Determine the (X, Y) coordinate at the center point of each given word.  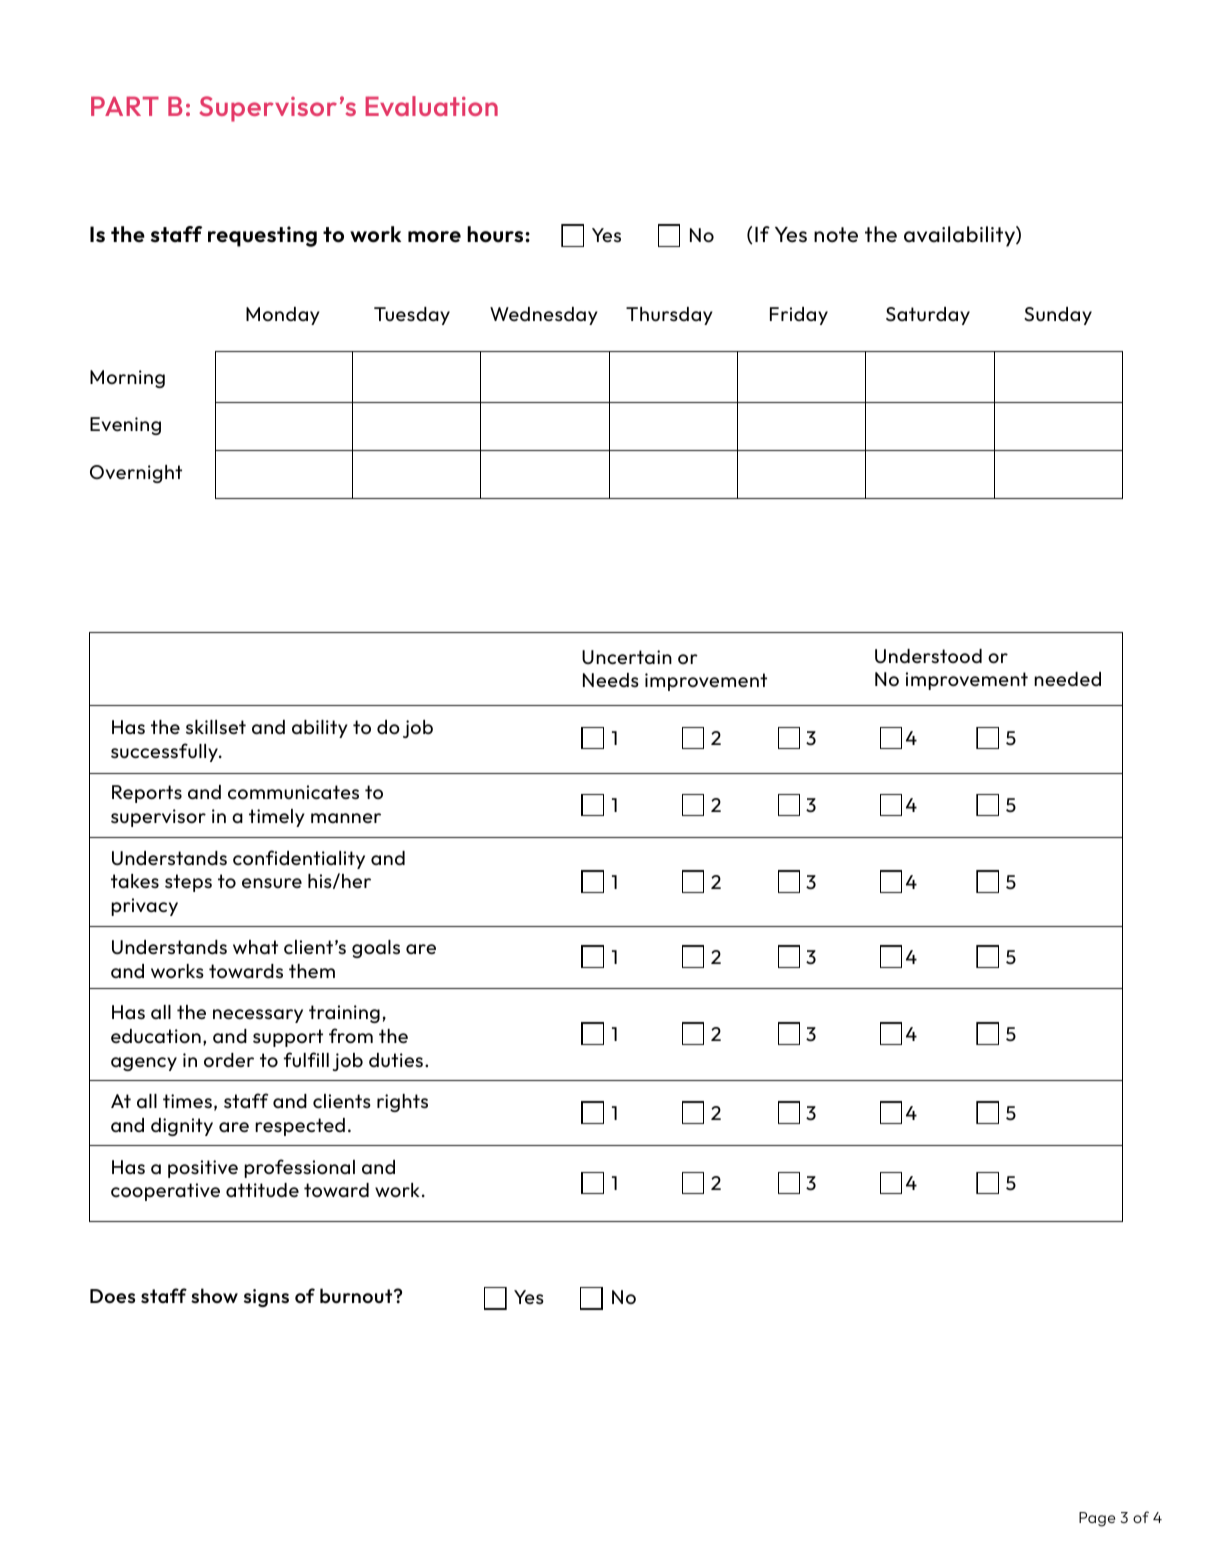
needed (1067, 679)
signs (266, 1298)
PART (125, 106)
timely (277, 818)
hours (496, 234)
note (836, 235)
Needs (611, 680)
